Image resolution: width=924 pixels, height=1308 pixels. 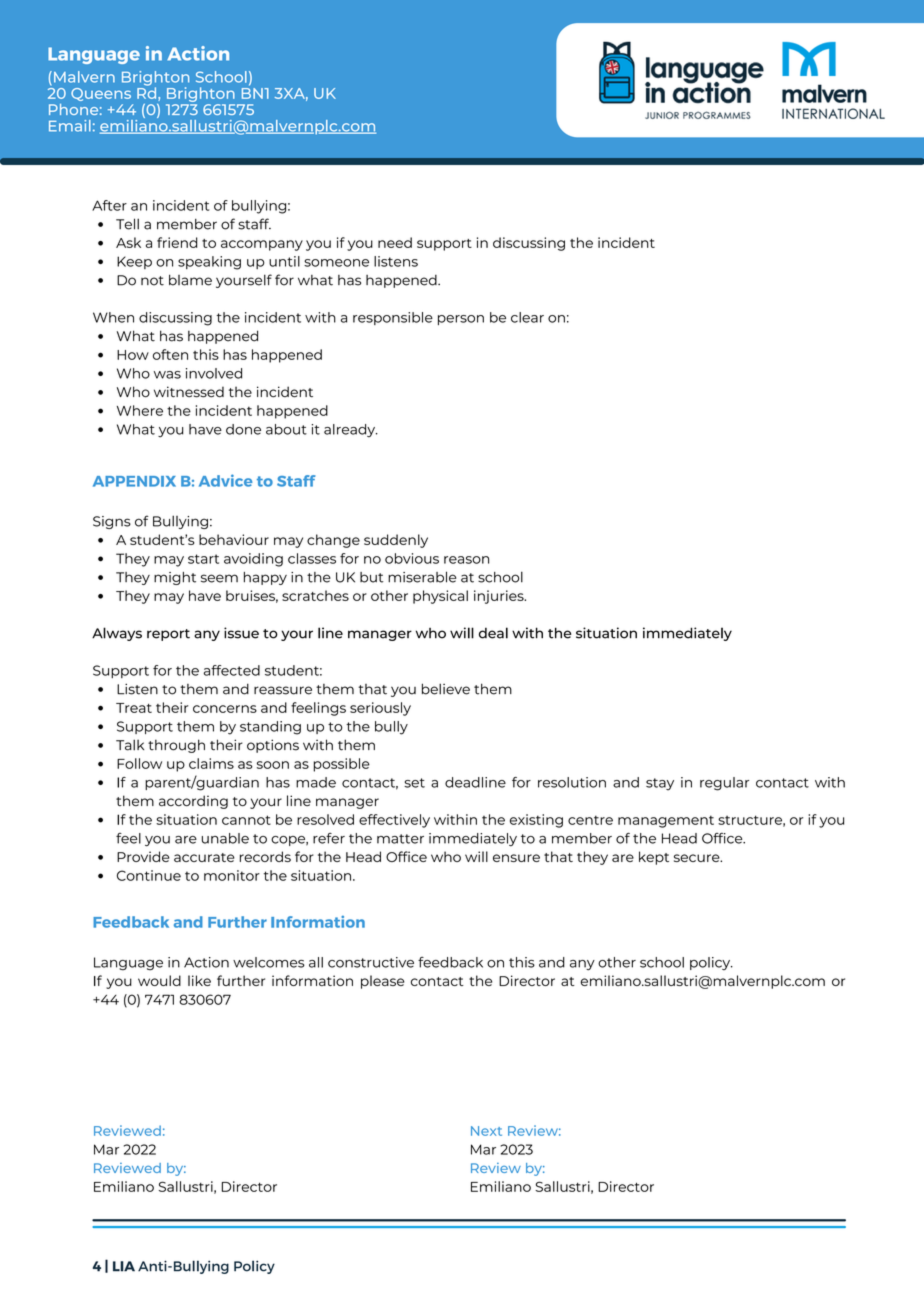 What do you see at coordinates (395, 242) in the page?
I see `need` at bounding box center [395, 242].
